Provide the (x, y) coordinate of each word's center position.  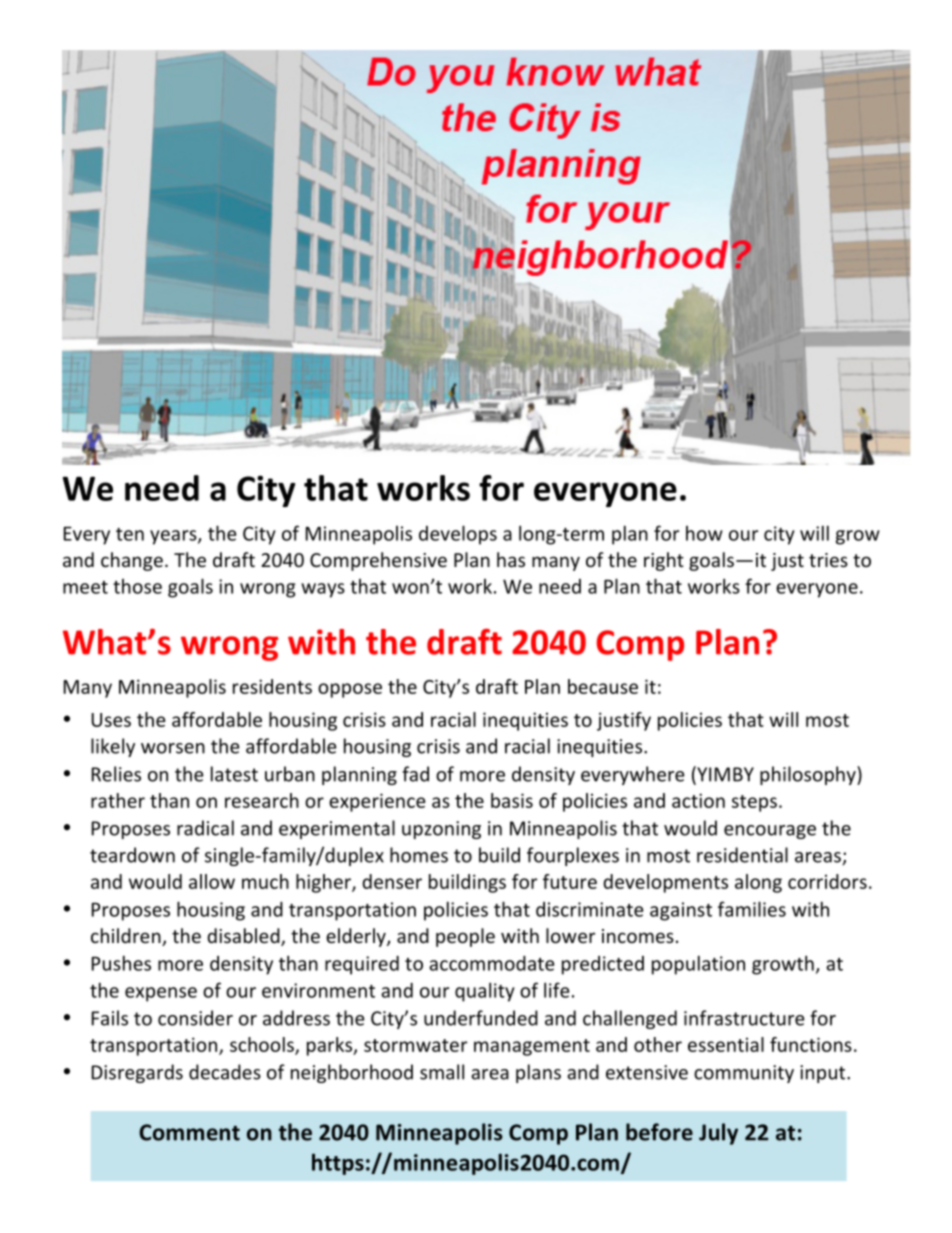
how (704, 533)
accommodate (492, 963)
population (698, 965)
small (442, 1072)
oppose (350, 690)
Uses (111, 720)
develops (458, 535)
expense (161, 994)
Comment (189, 1132)
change (132, 561)
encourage (770, 832)
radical (205, 828)
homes (419, 855)
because (603, 686)
